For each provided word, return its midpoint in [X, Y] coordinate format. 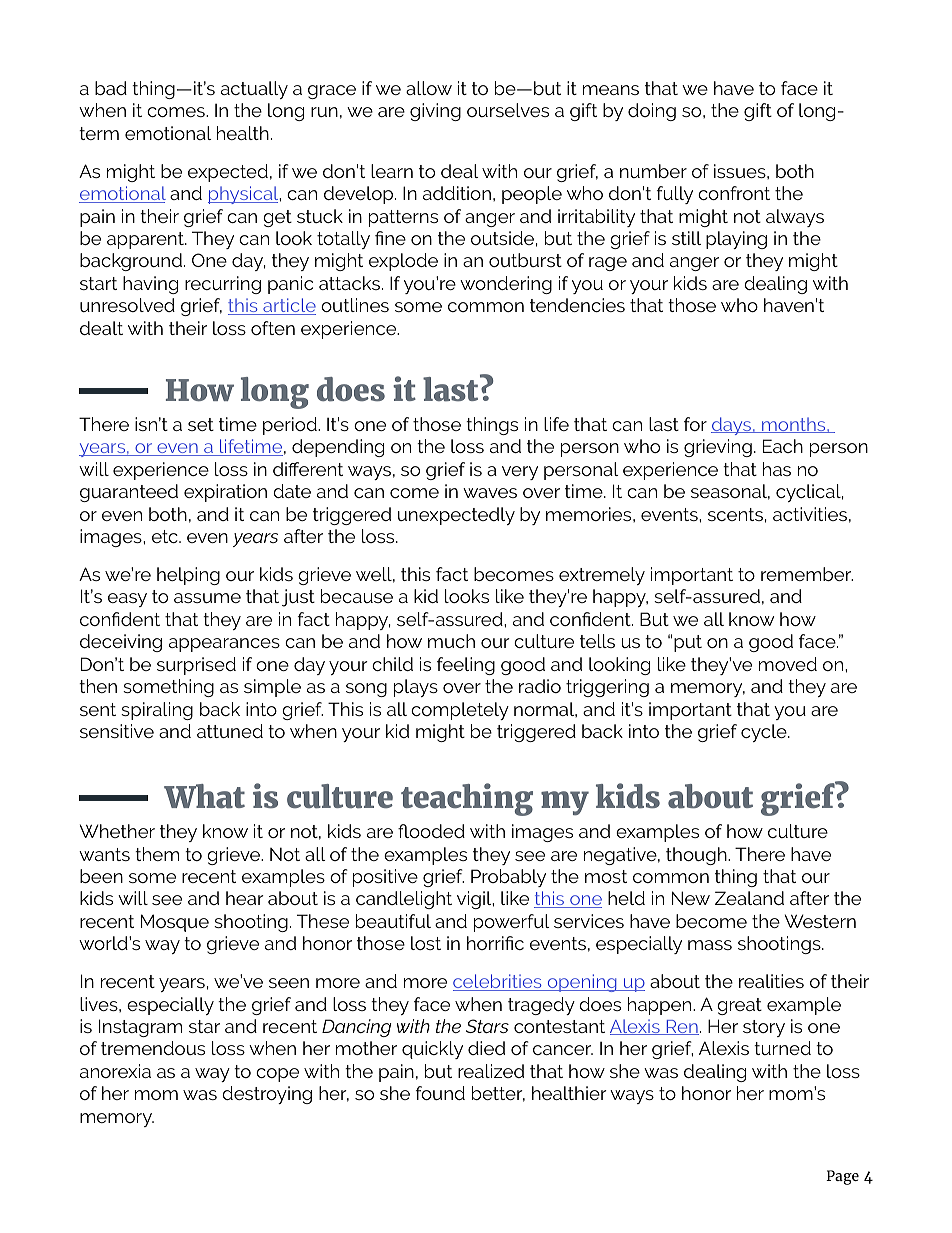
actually [254, 90]
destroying [267, 1095]
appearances [224, 645]
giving [435, 112]
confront [734, 193]
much [451, 641]
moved [788, 664]
